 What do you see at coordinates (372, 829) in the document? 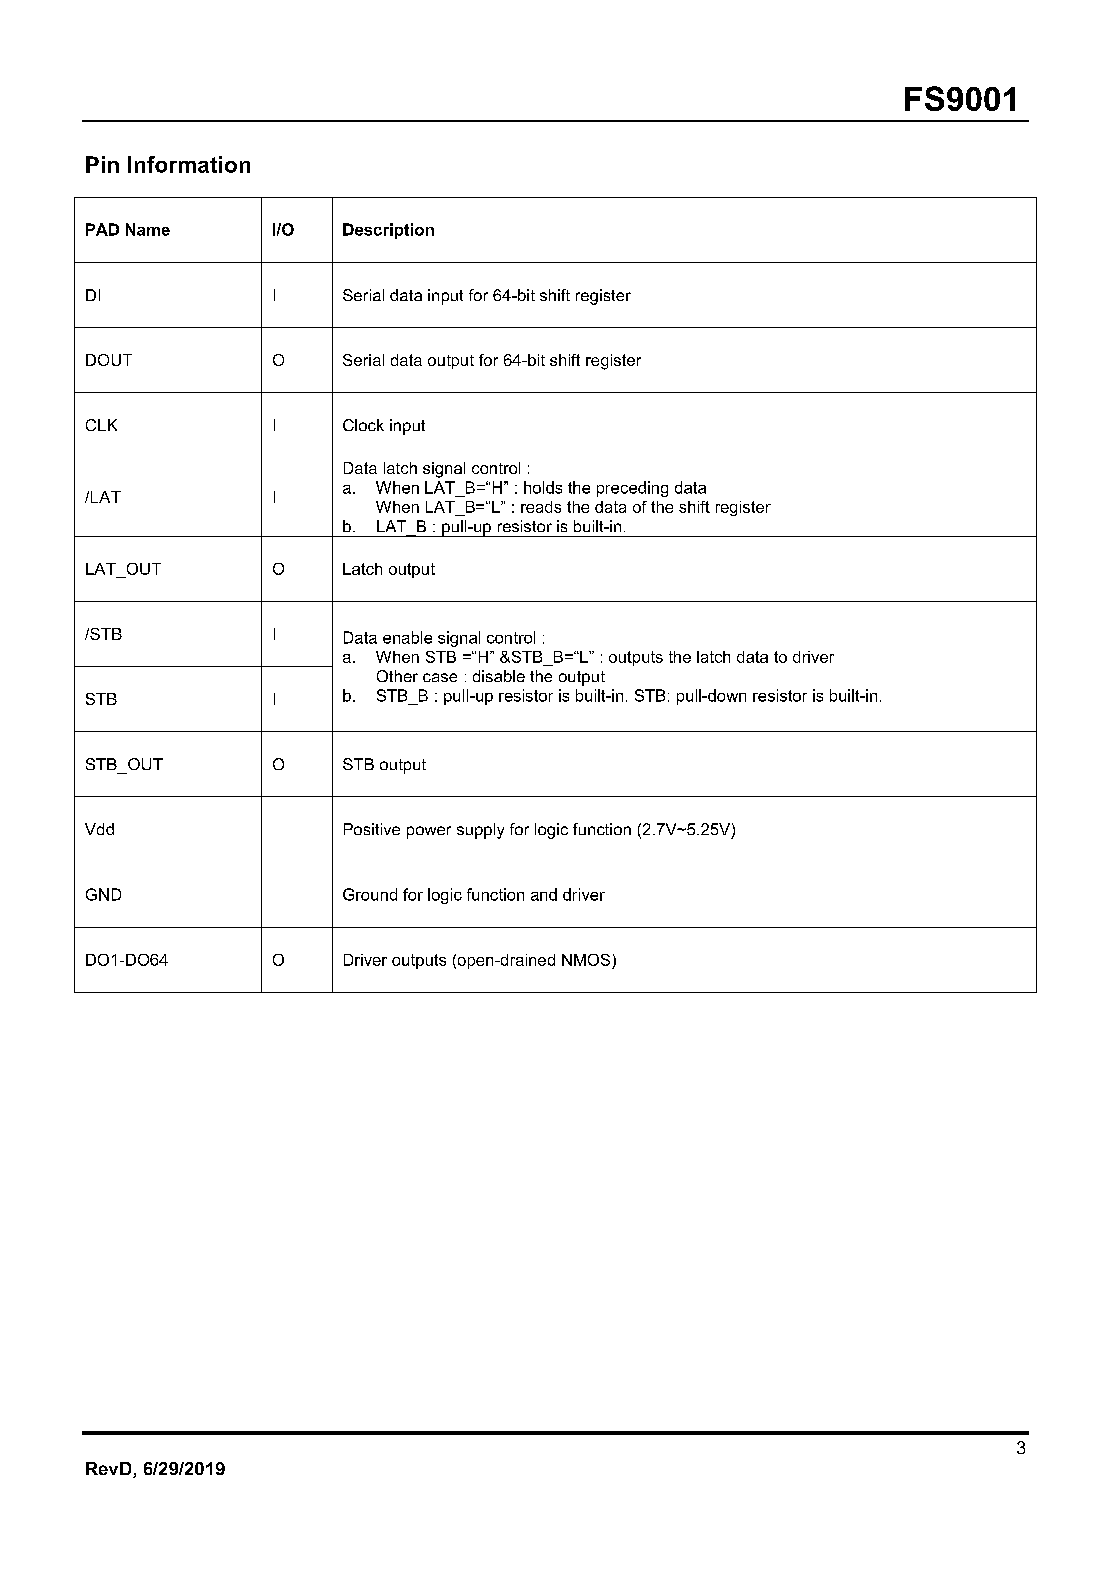
I see `Positive` at bounding box center [372, 829].
